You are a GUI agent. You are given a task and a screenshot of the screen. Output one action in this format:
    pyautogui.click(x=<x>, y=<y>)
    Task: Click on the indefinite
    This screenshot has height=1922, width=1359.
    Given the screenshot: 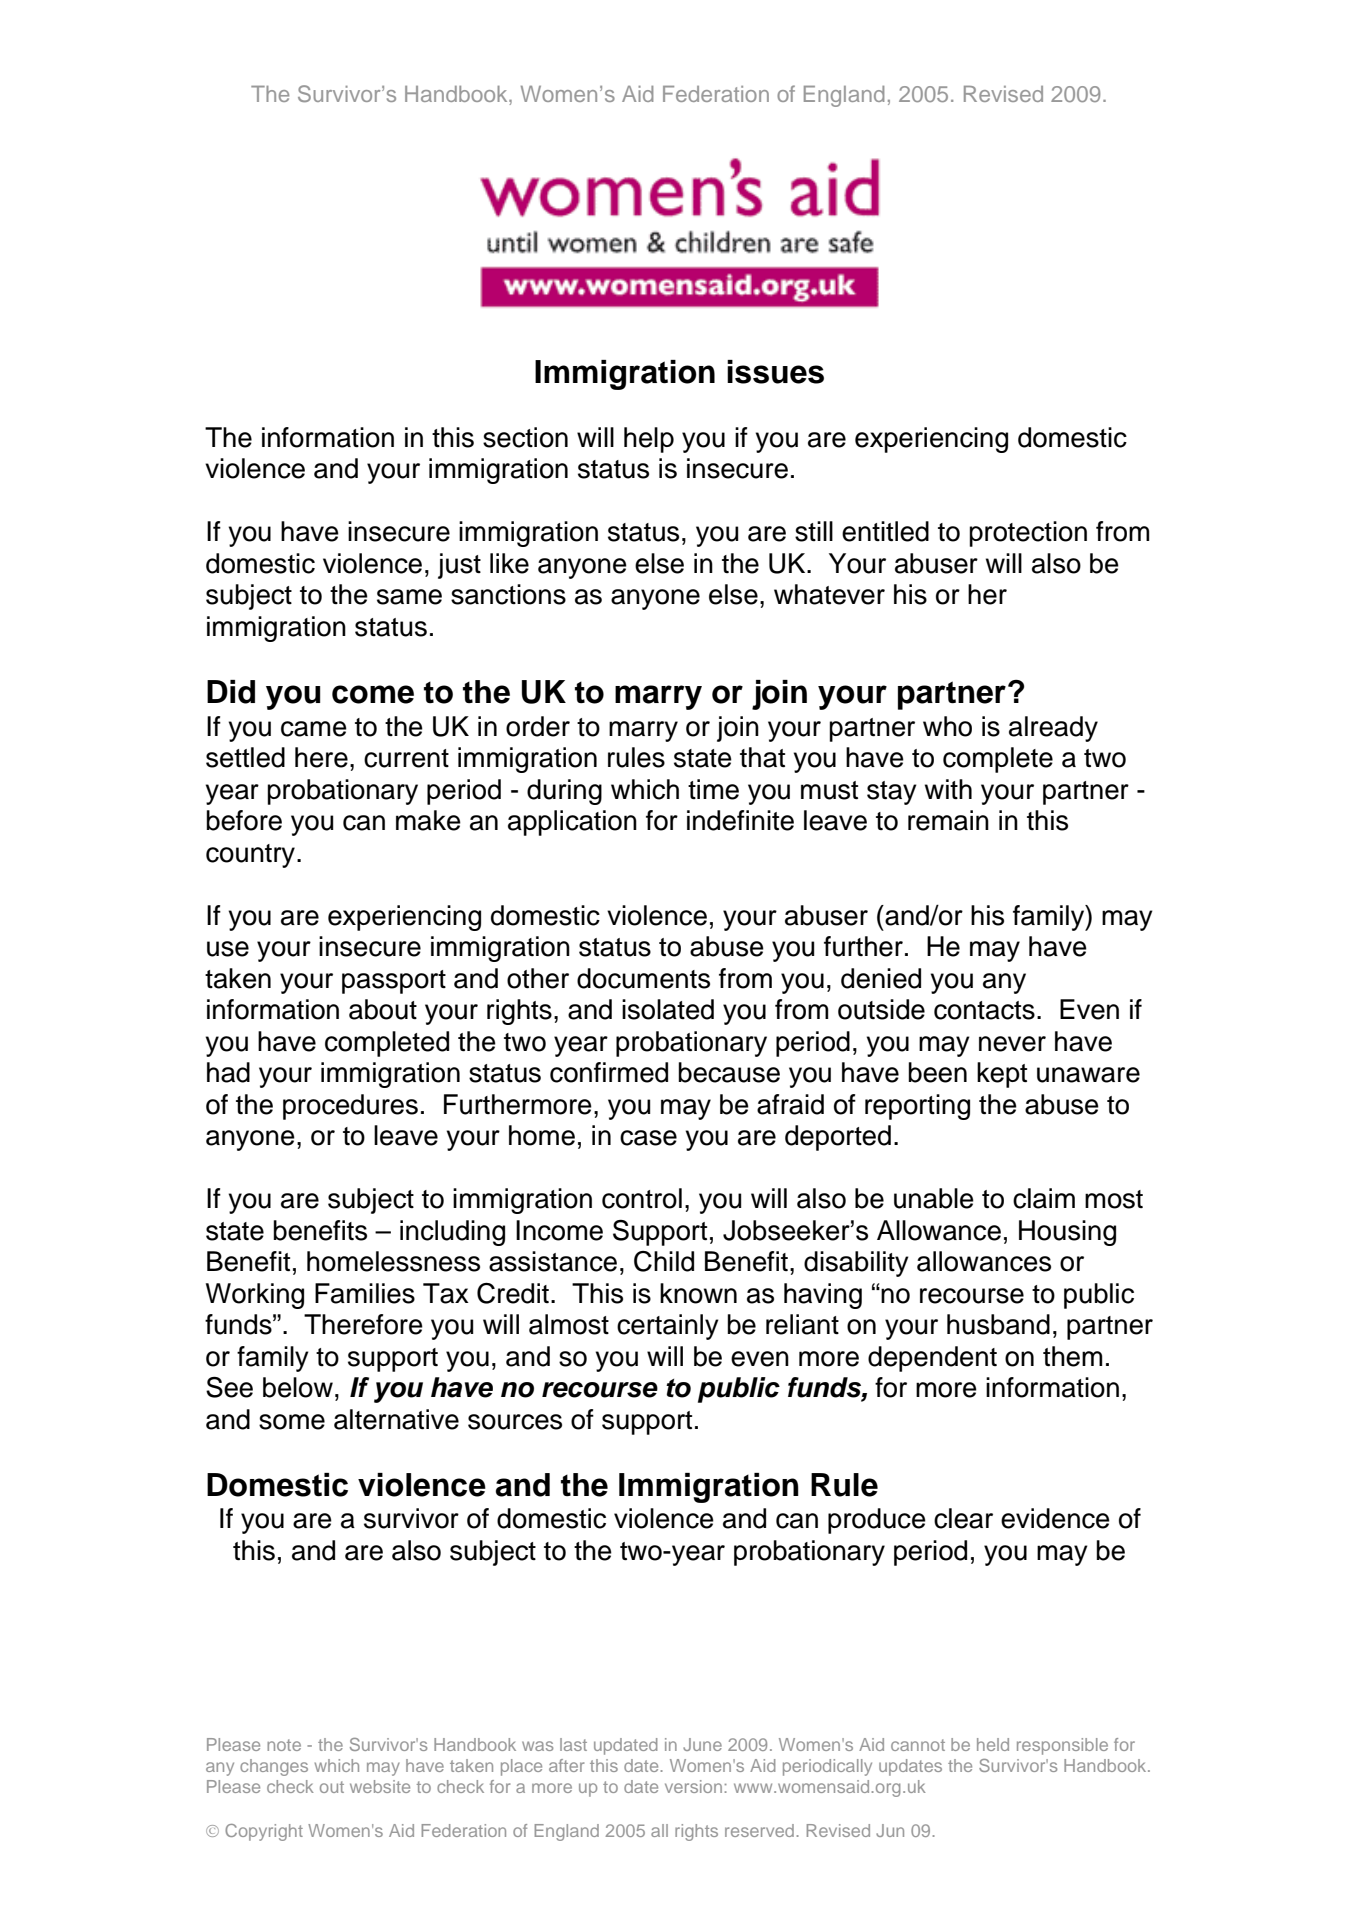 What is the action you would take?
    pyautogui.click(x=740, y=820)
